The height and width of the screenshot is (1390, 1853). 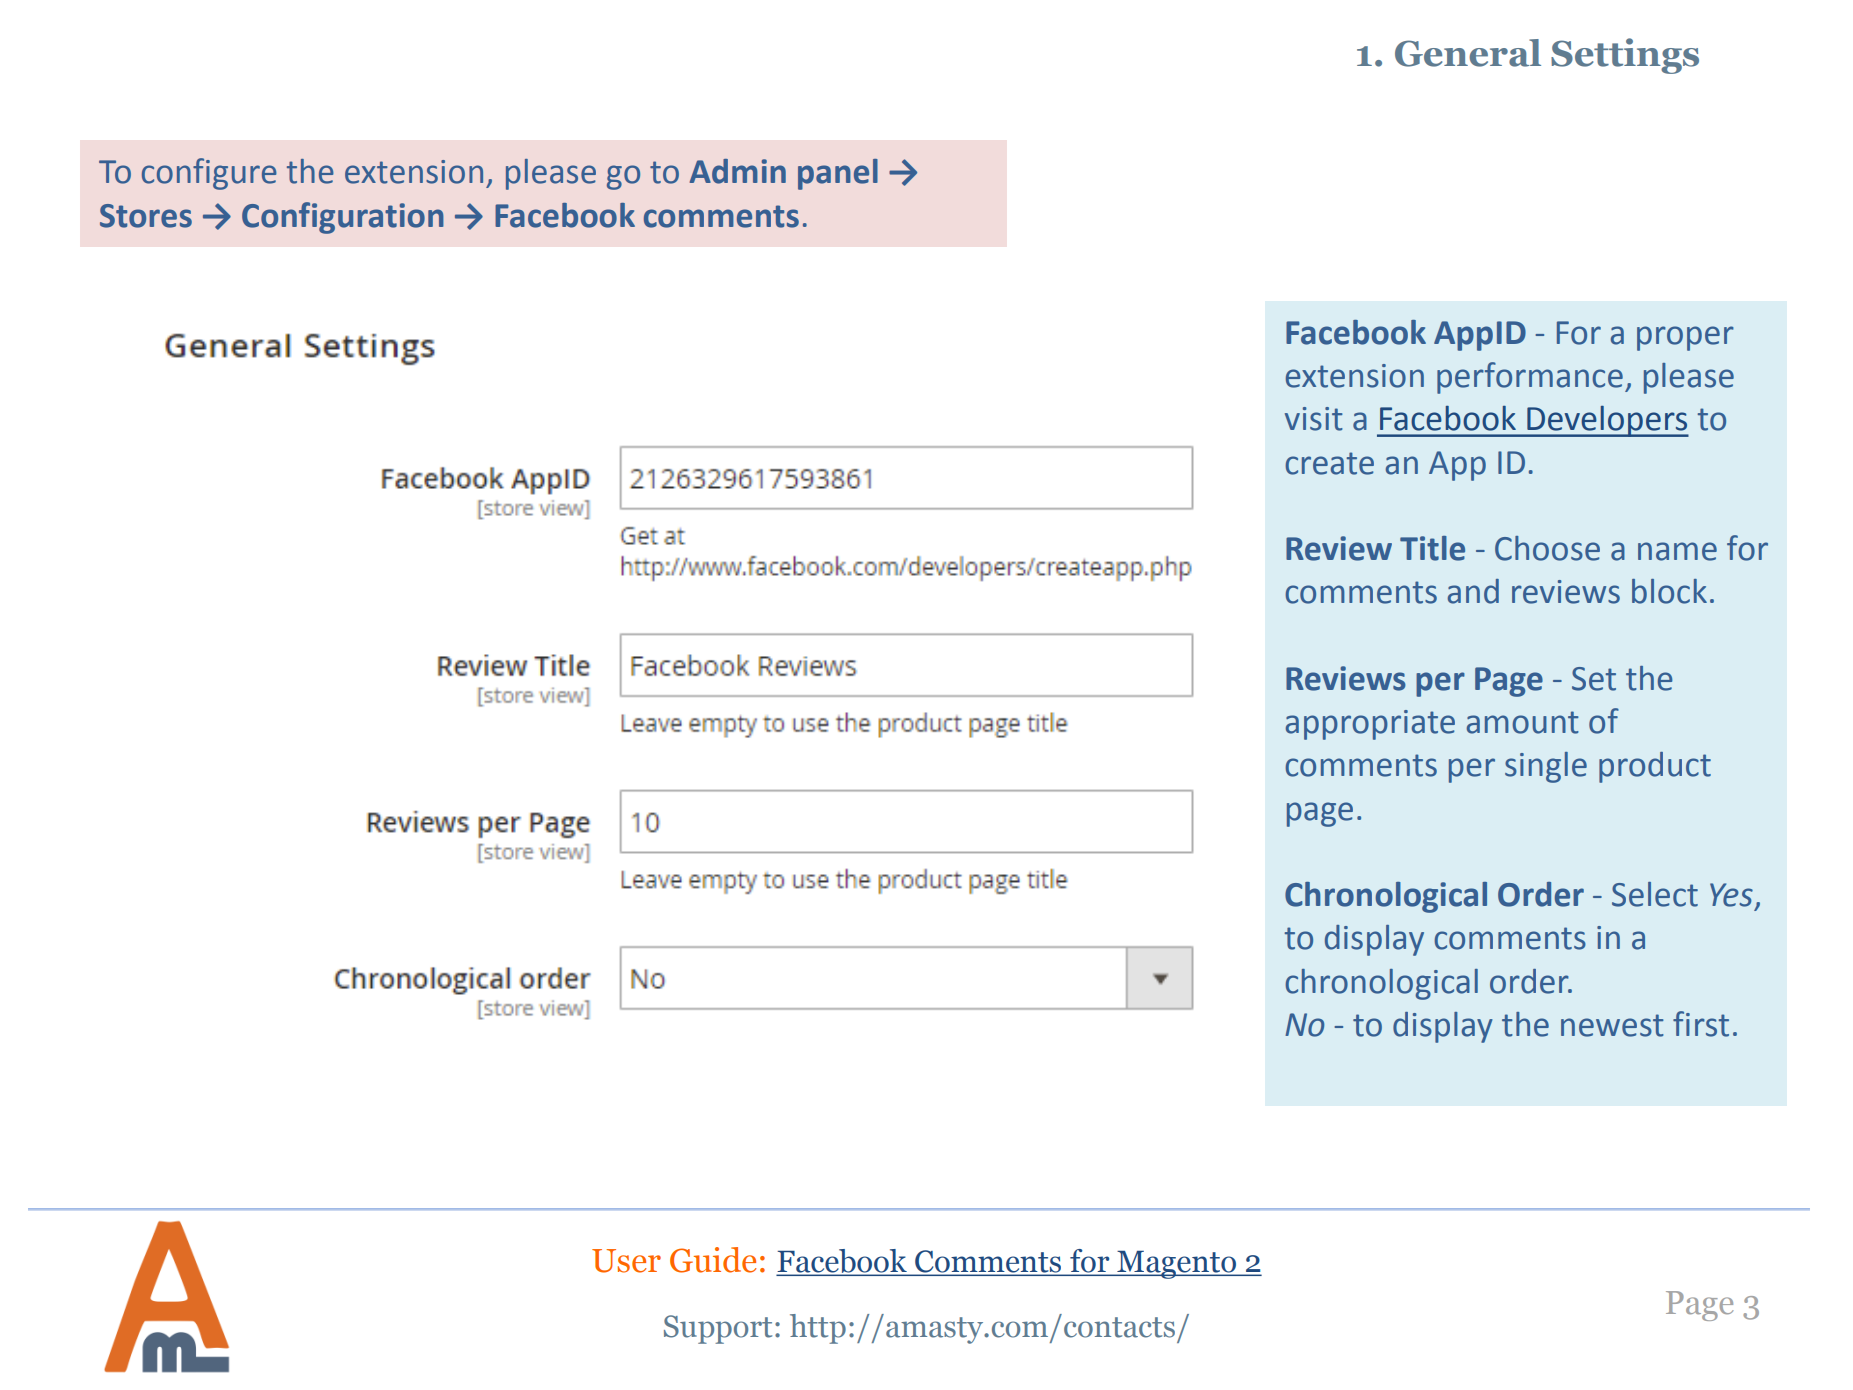 I want to click on configure, so click(x=209, y=174).
